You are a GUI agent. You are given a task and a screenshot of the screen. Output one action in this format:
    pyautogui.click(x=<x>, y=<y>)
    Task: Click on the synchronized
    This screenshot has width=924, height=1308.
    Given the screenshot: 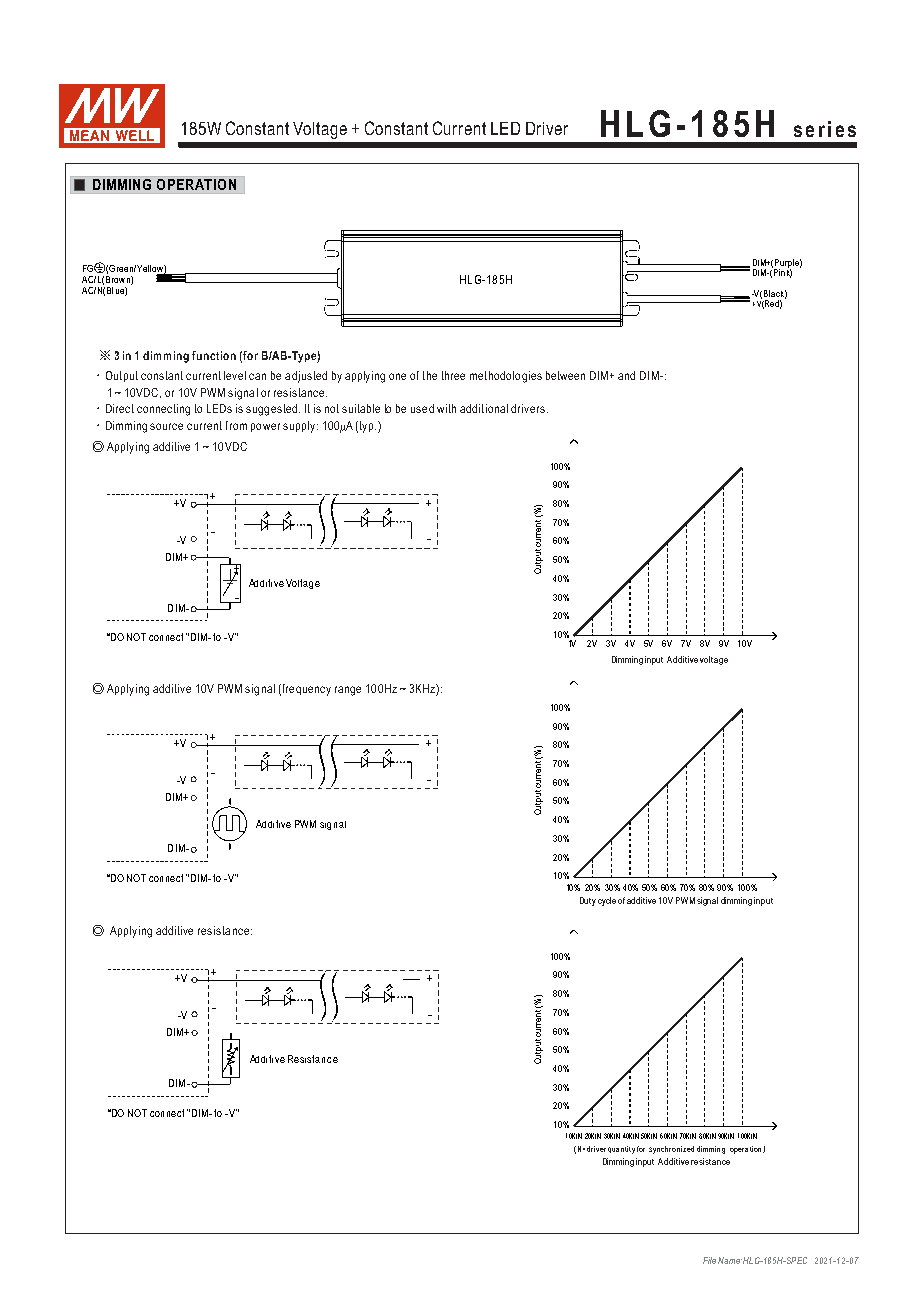 What is the action you would take?
    pyautogui.click(x=671, y=1150)
